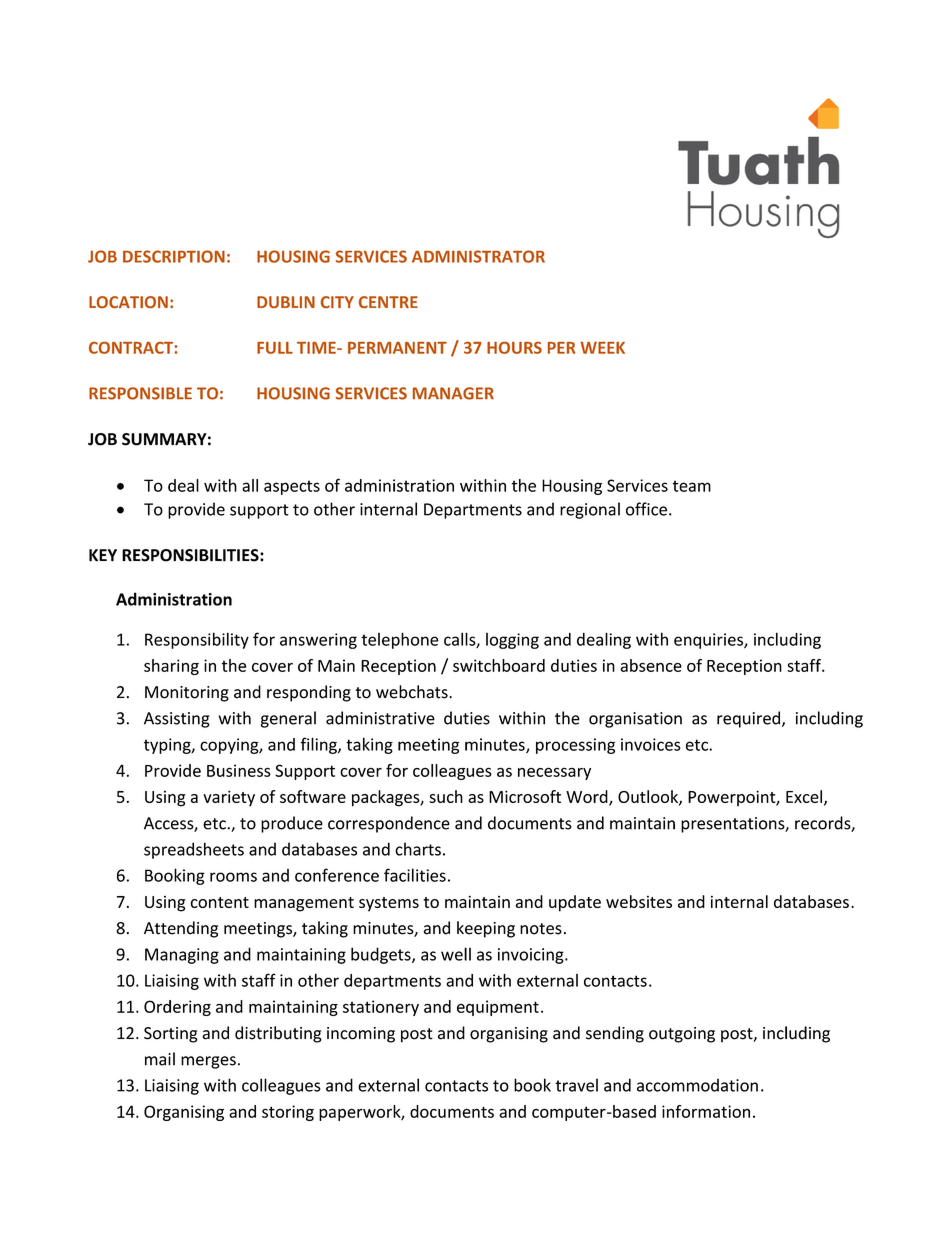  I want to click on accommodation, so click(697, 1085).
